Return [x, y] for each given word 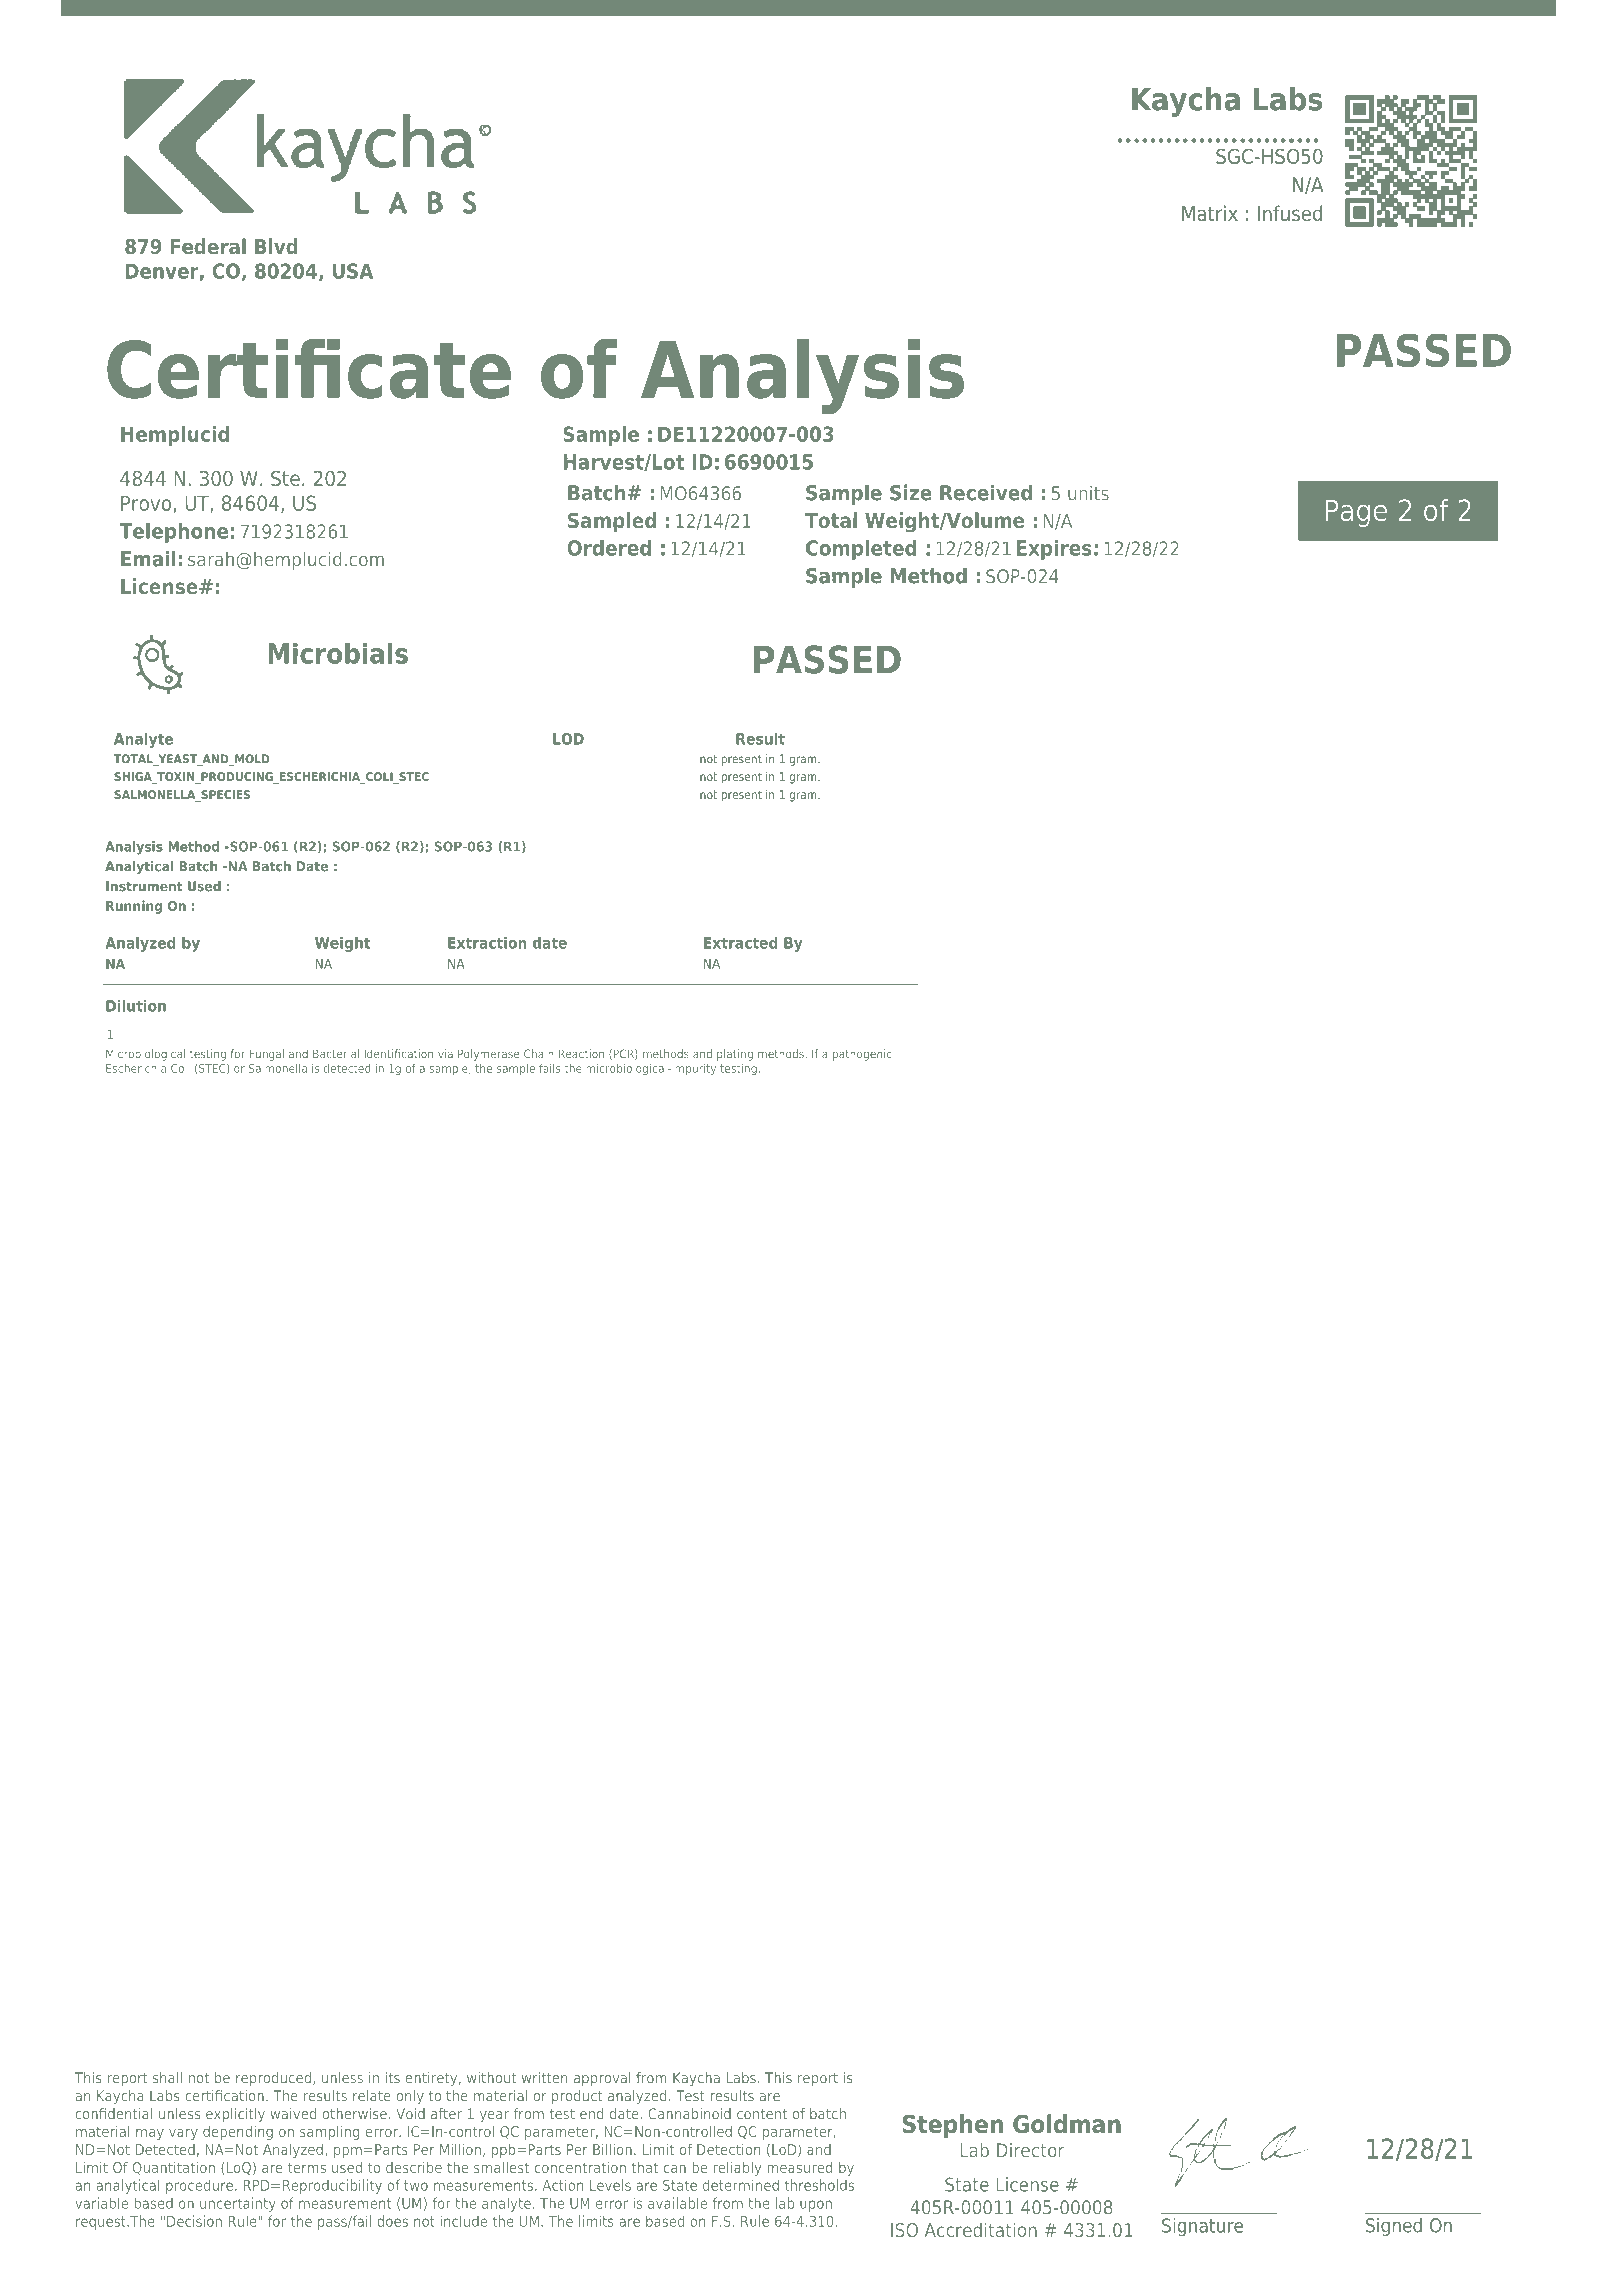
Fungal [266, 1055]
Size [911, 492]
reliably [737, 2169]
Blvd [276, 246]
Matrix [1210, 213]
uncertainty [238, 2204]
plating [735, 1055]
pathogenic [862, 1055]
